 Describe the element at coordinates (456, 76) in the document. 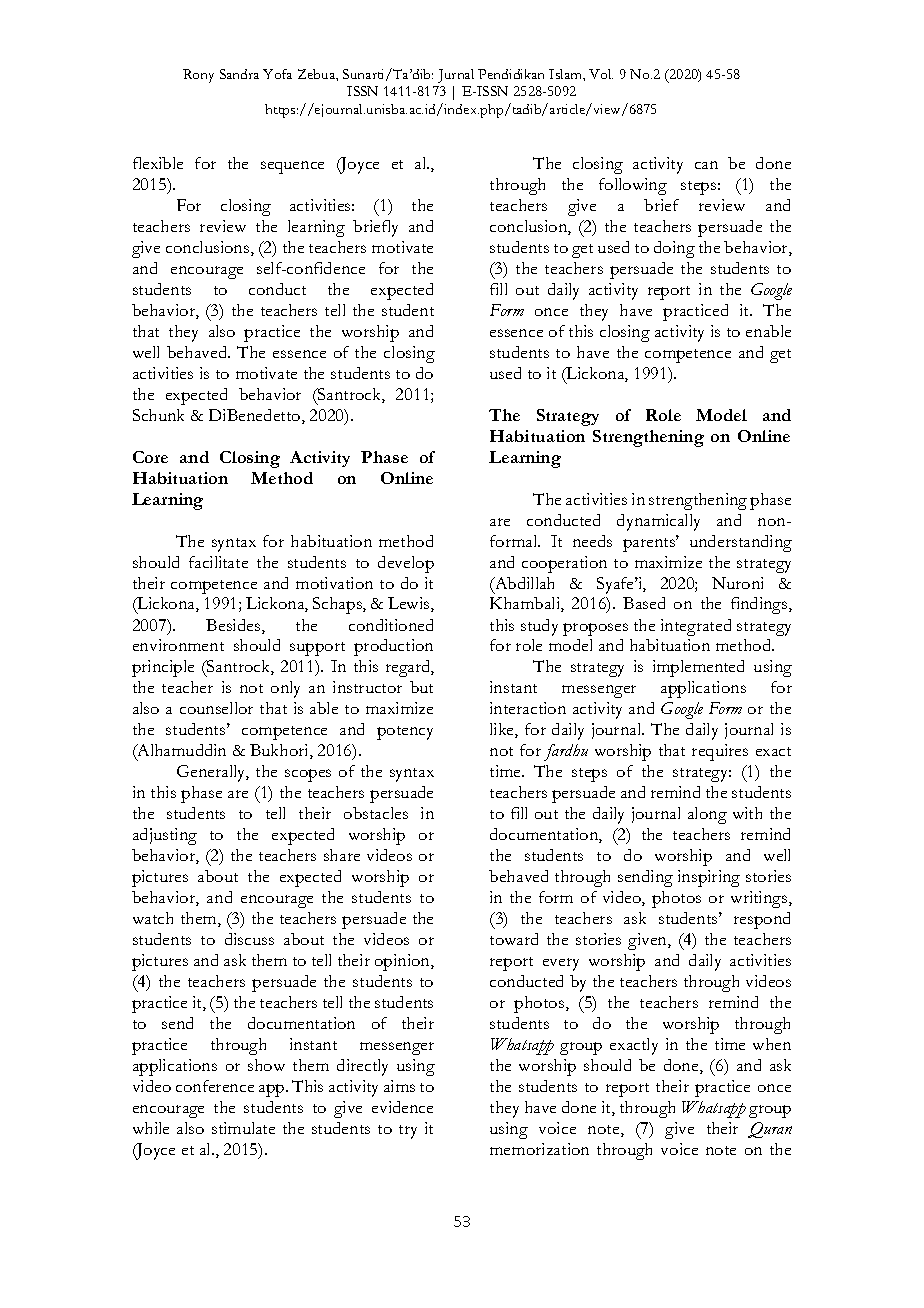

I see `Jurnal` at that location.
